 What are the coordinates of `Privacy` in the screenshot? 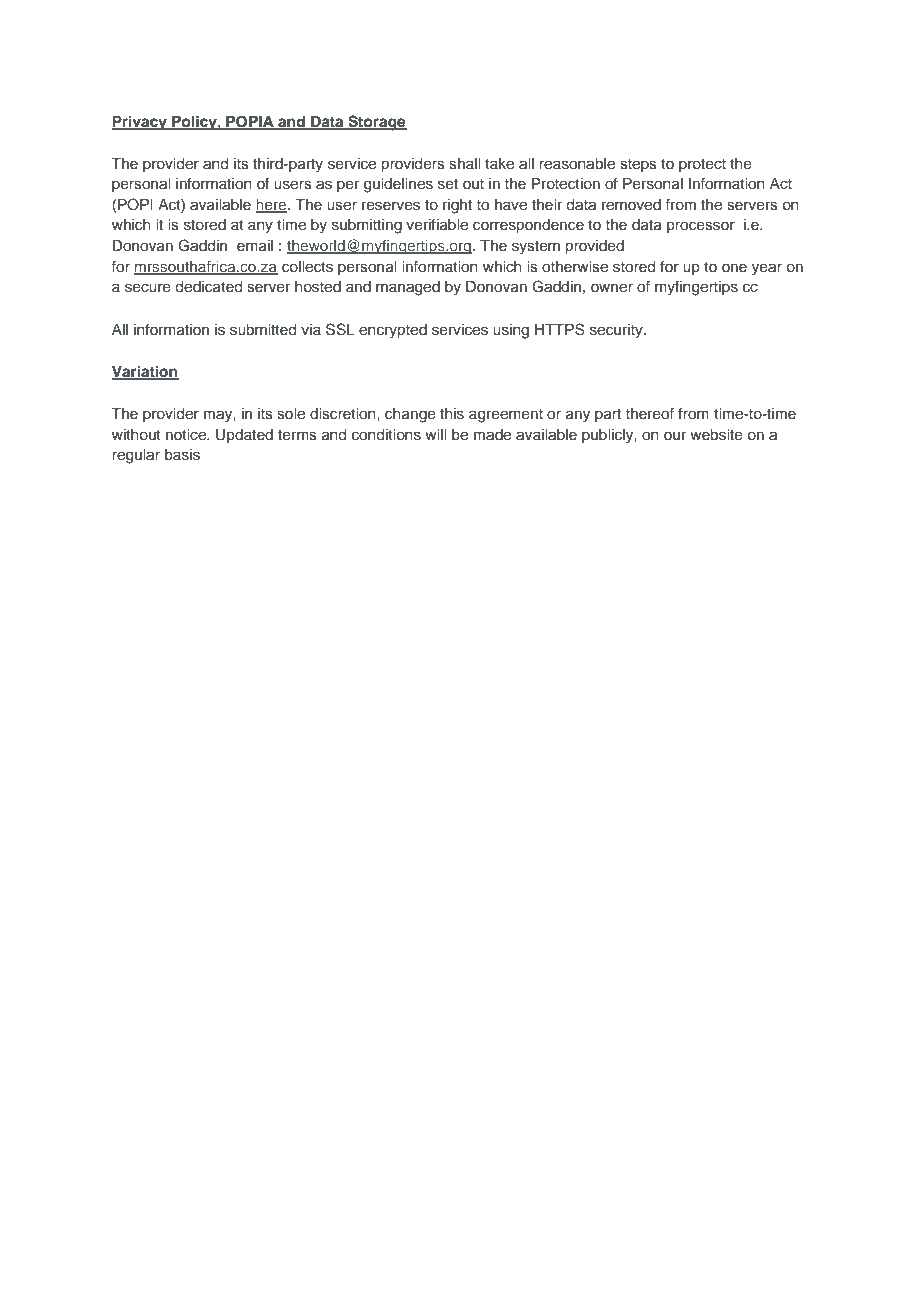 It's located at (140, 123).
